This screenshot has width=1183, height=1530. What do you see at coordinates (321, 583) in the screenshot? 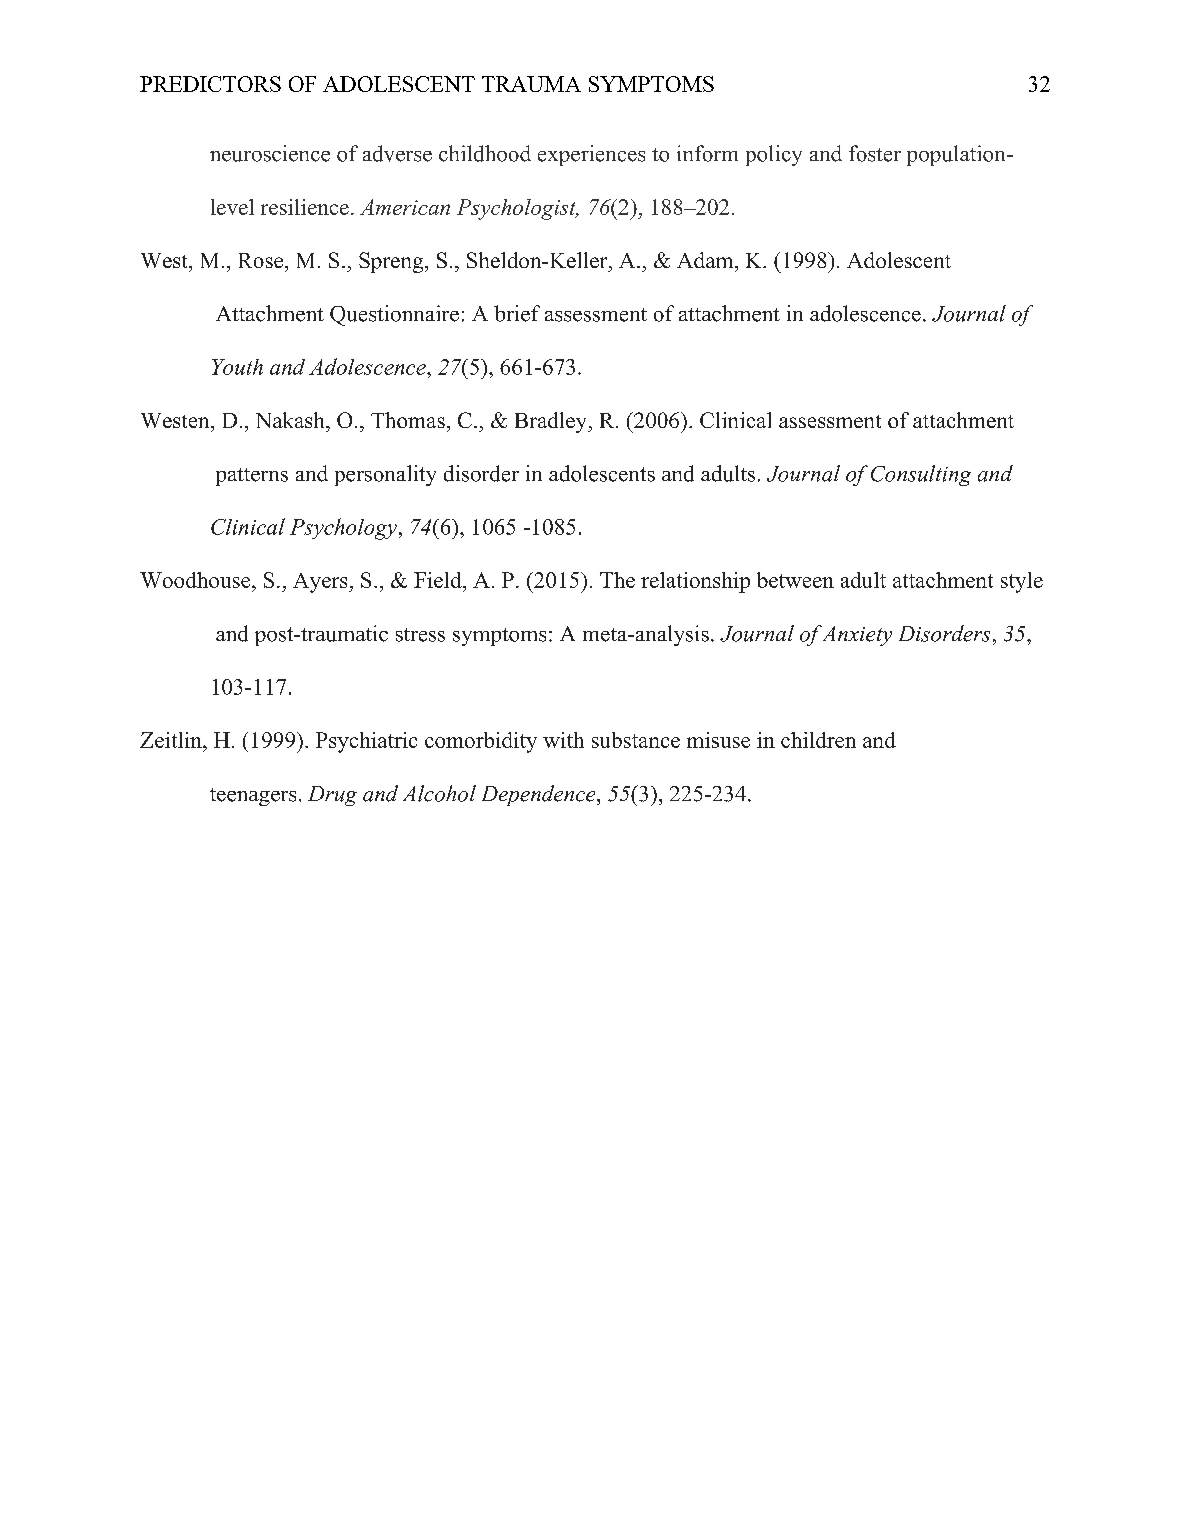
I see `Ayers` at bounding box center [321, 583].
